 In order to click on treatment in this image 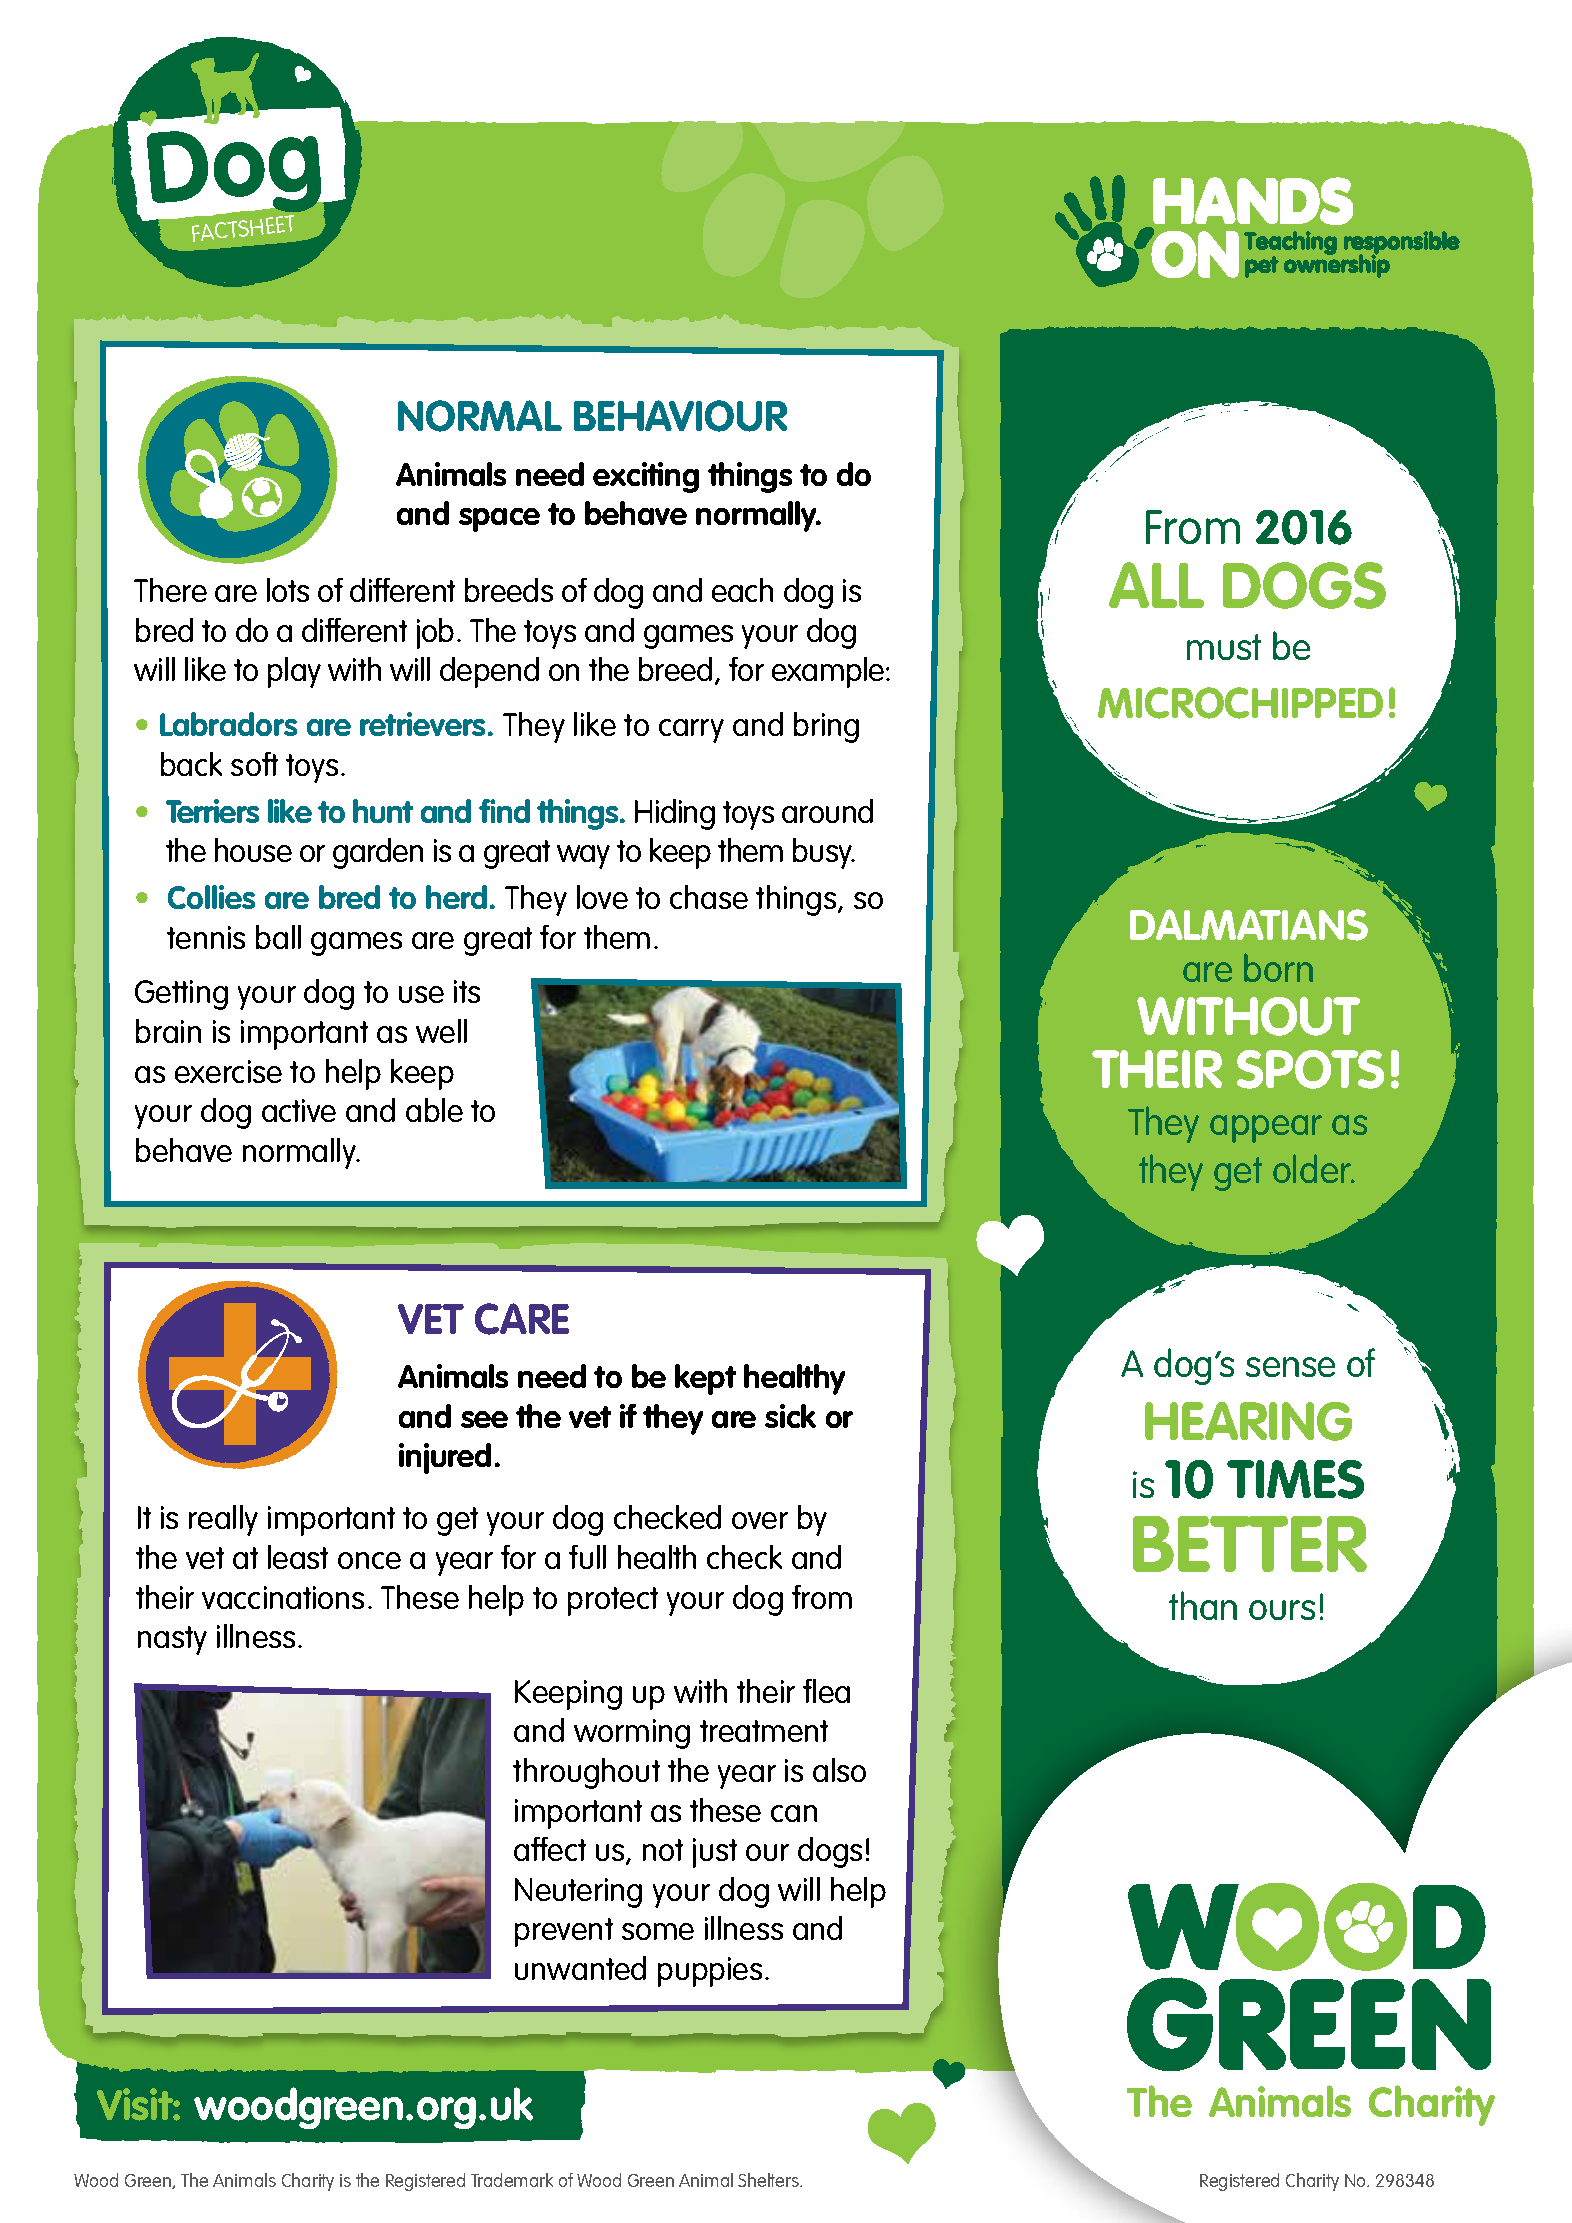, I will do `click(764, 1731)`.
